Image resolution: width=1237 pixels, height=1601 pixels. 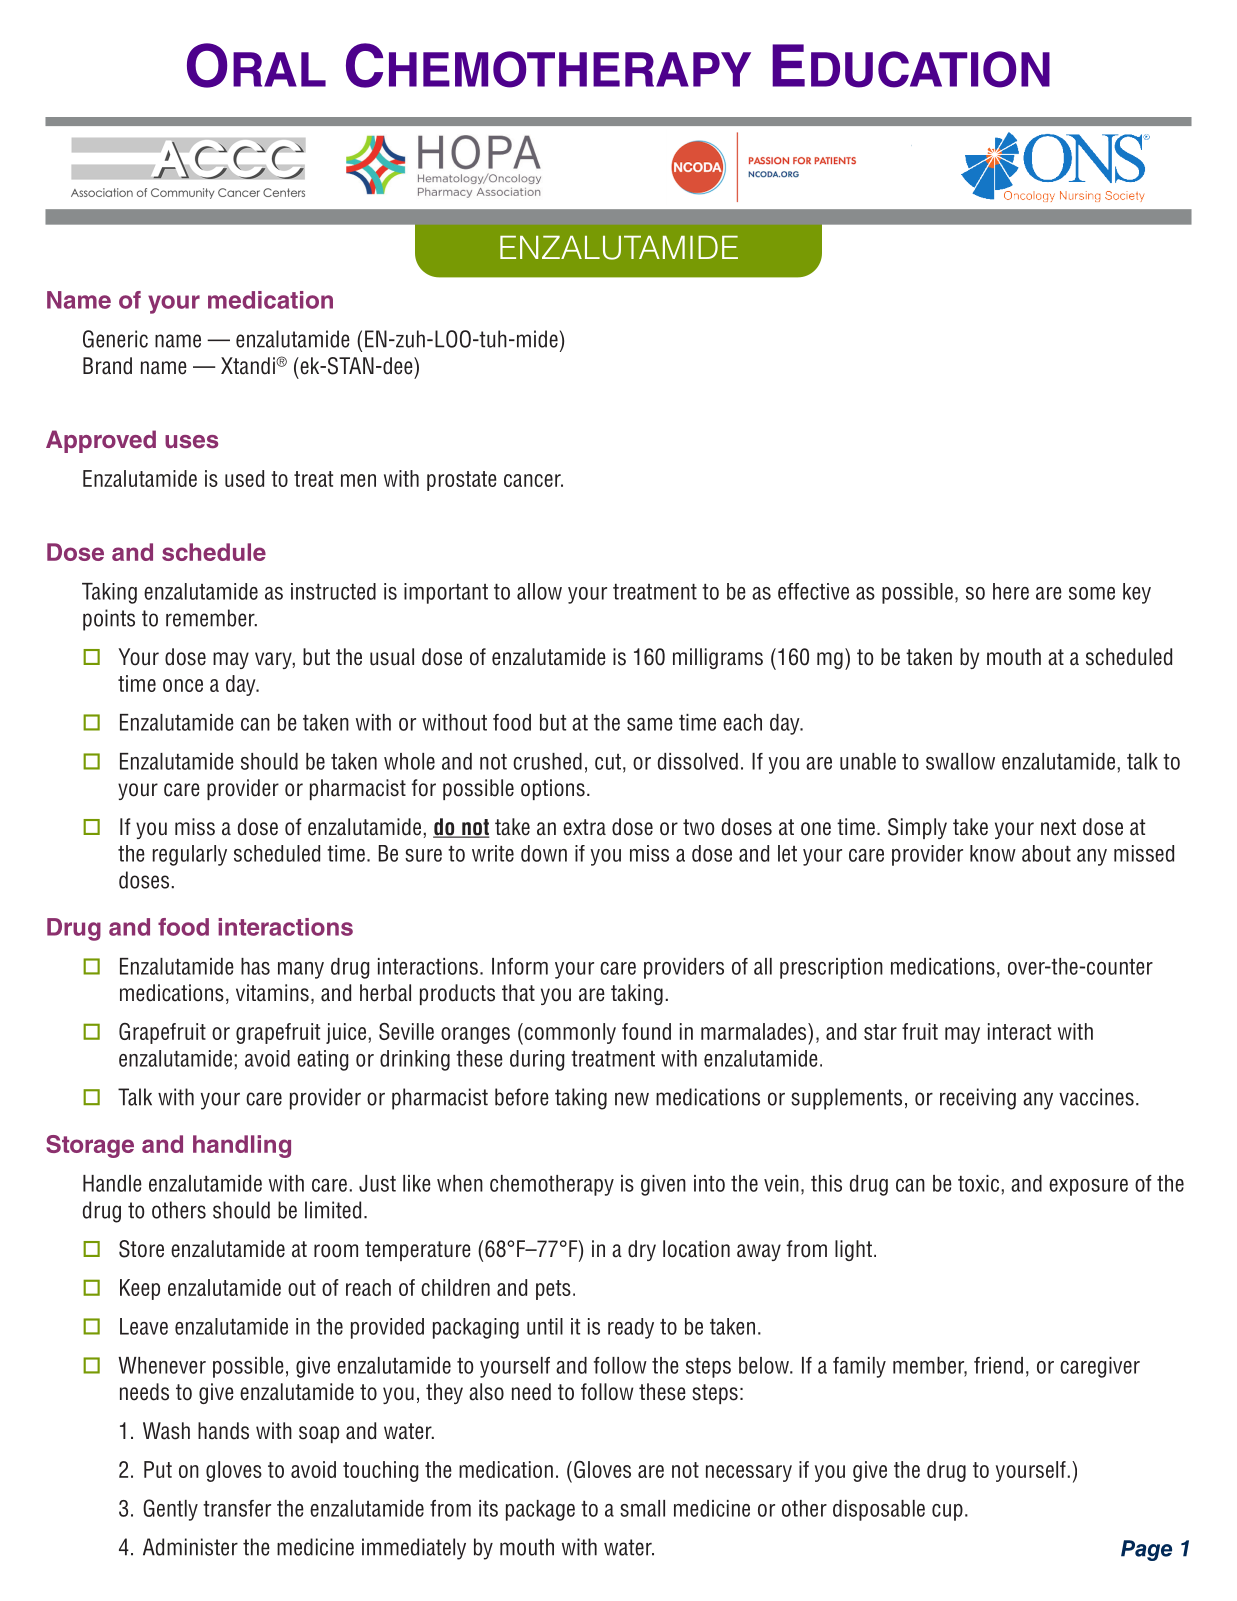 What do you see at coordinates (993, 853) in the screenshot?
I see `know` at bounding box center [993, 853].
